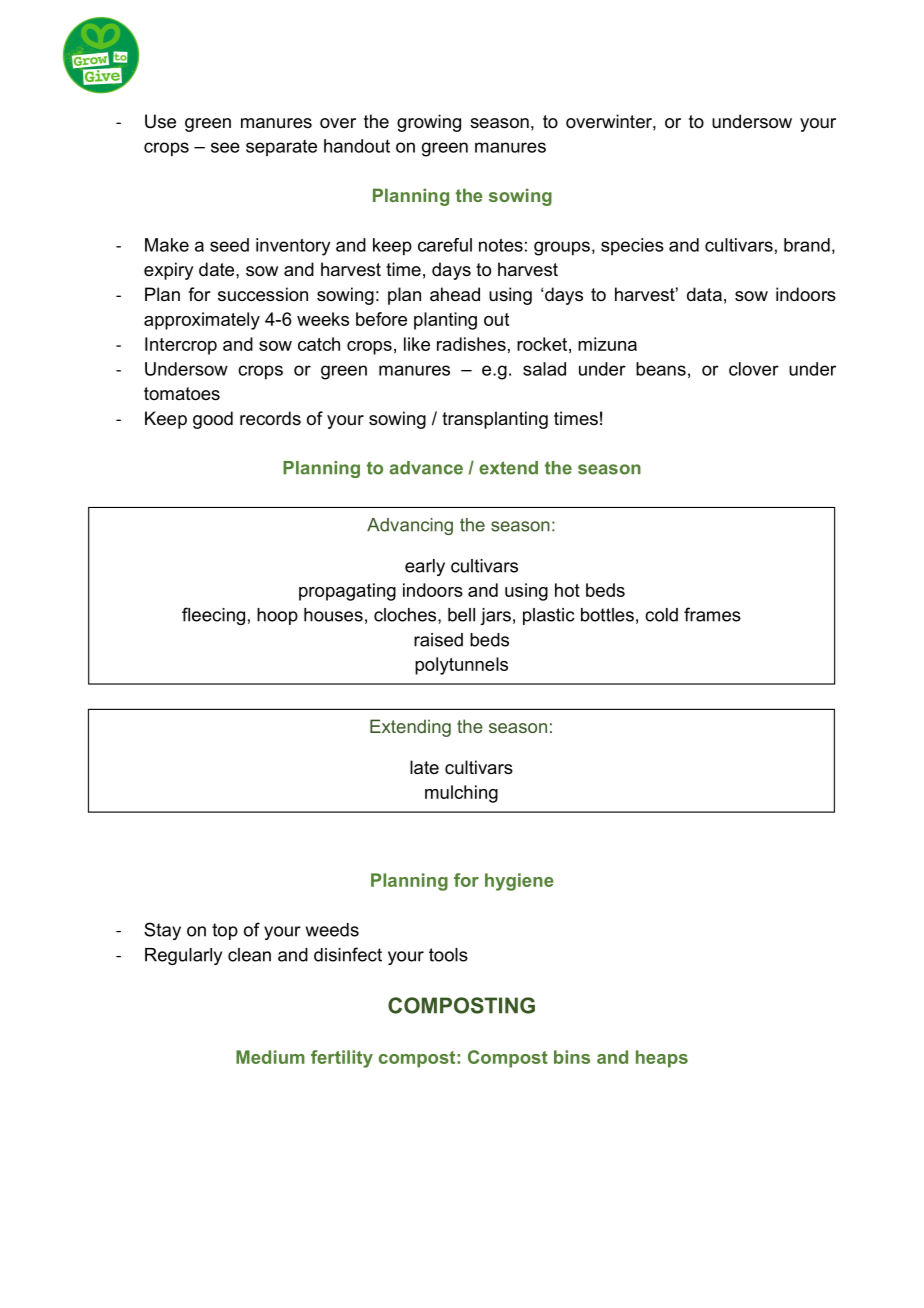 The width and height of the image is (924, 1308). What do you see at coordinates (424, 767) in the image?
I see `late` at bounding box center [424, 767].
